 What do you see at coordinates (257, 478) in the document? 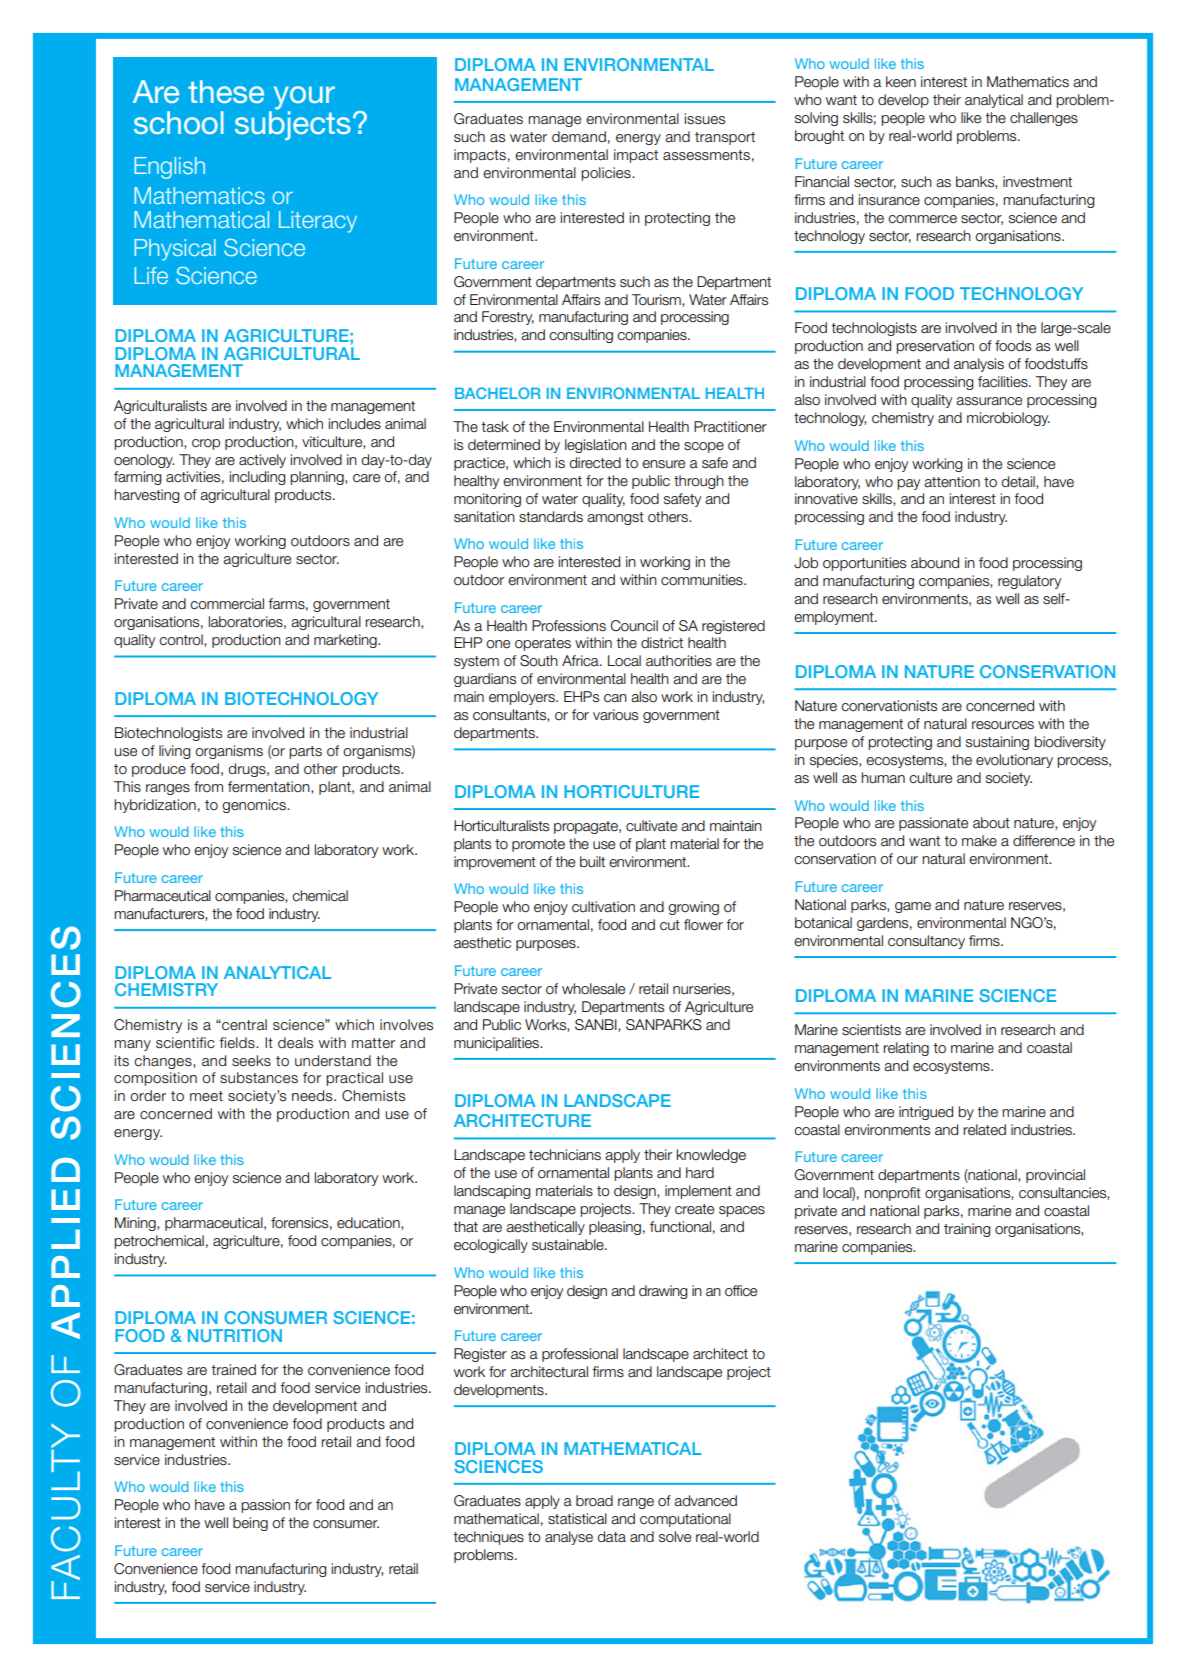
I see `including` at bounding box center [257, 478].
